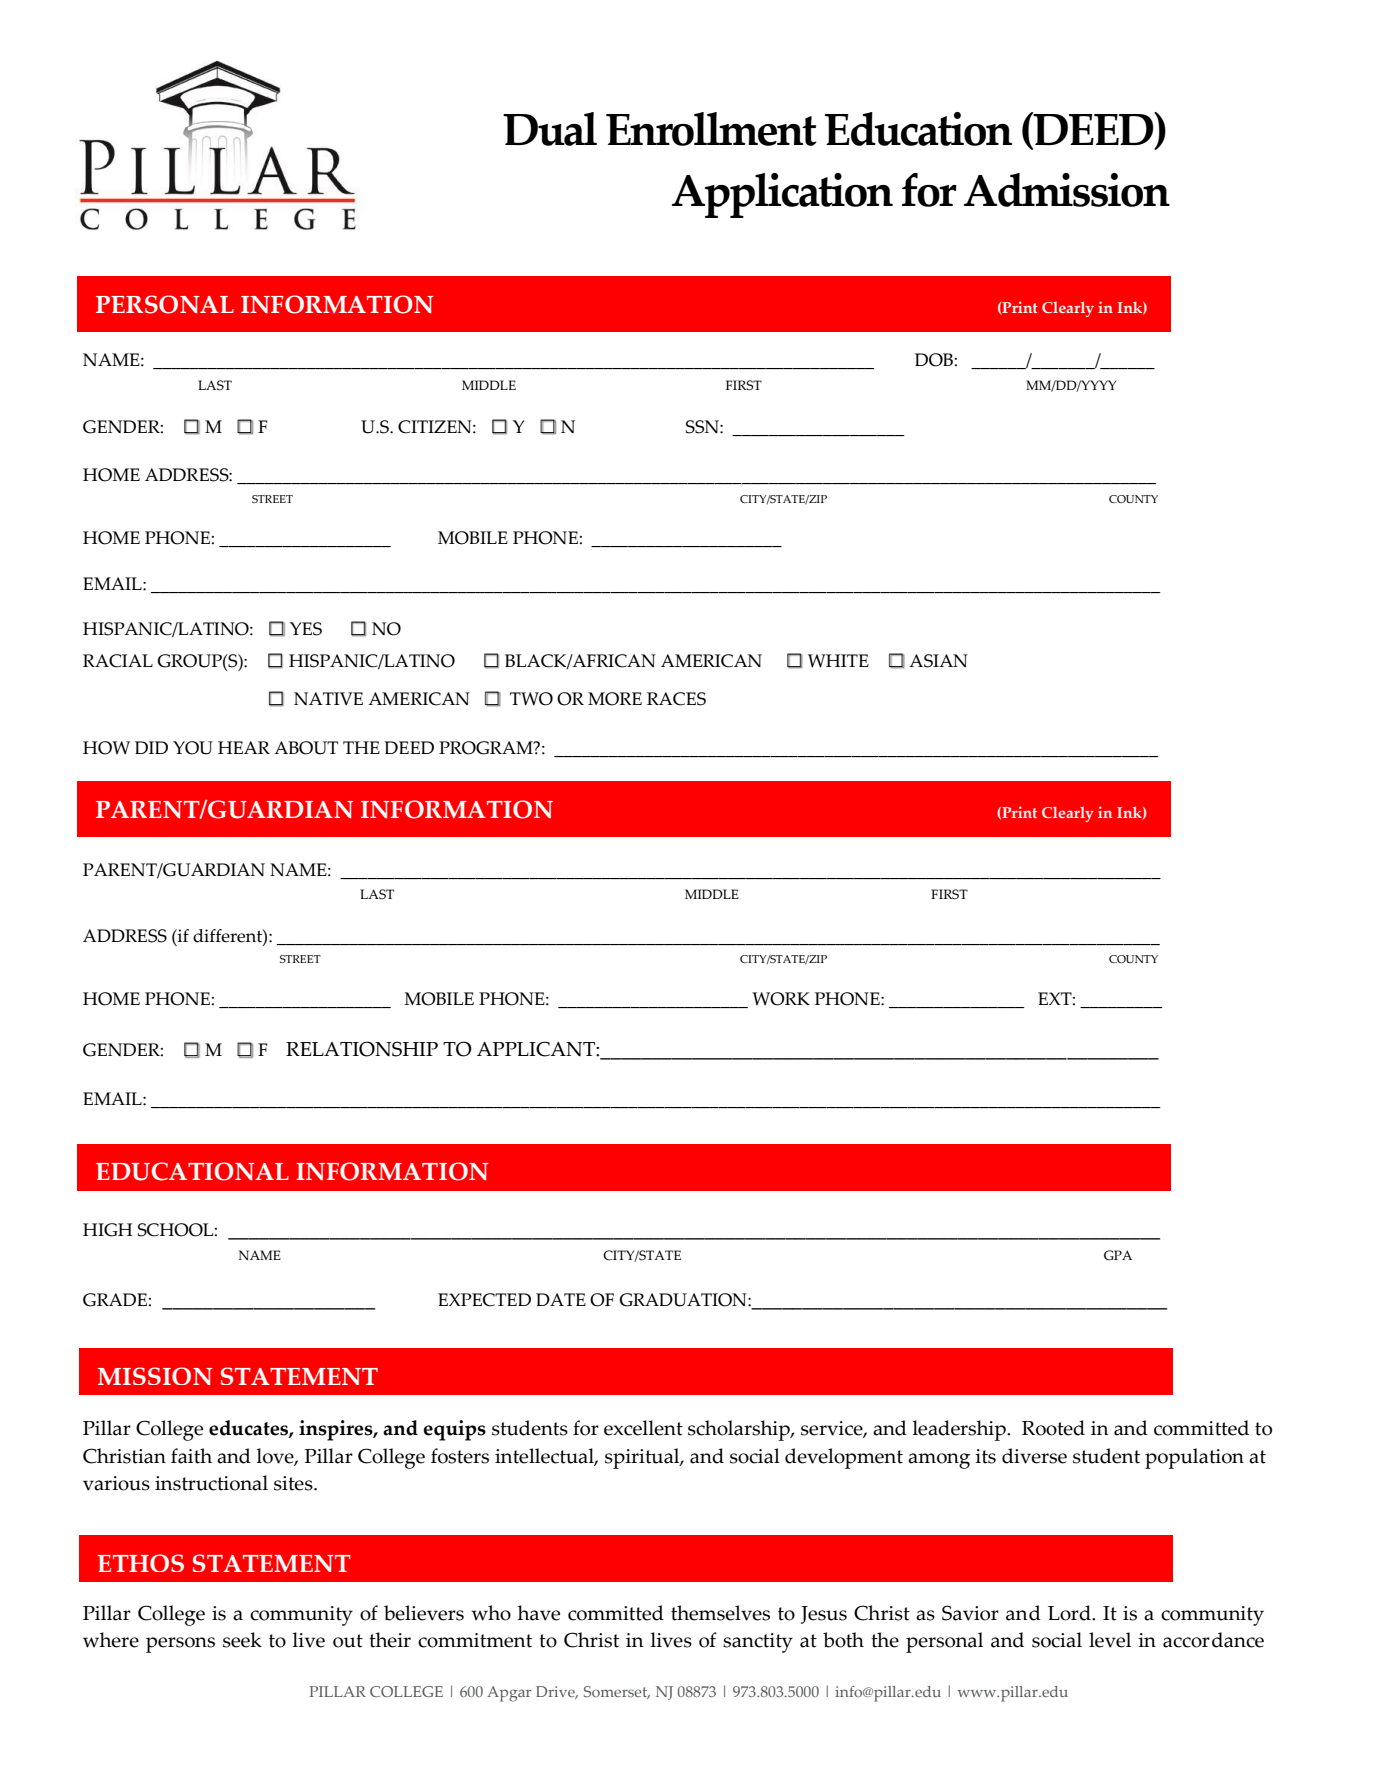 This screenshot has width=1378, height=1783. I want to click on Enrollment, so click(711, 129).
